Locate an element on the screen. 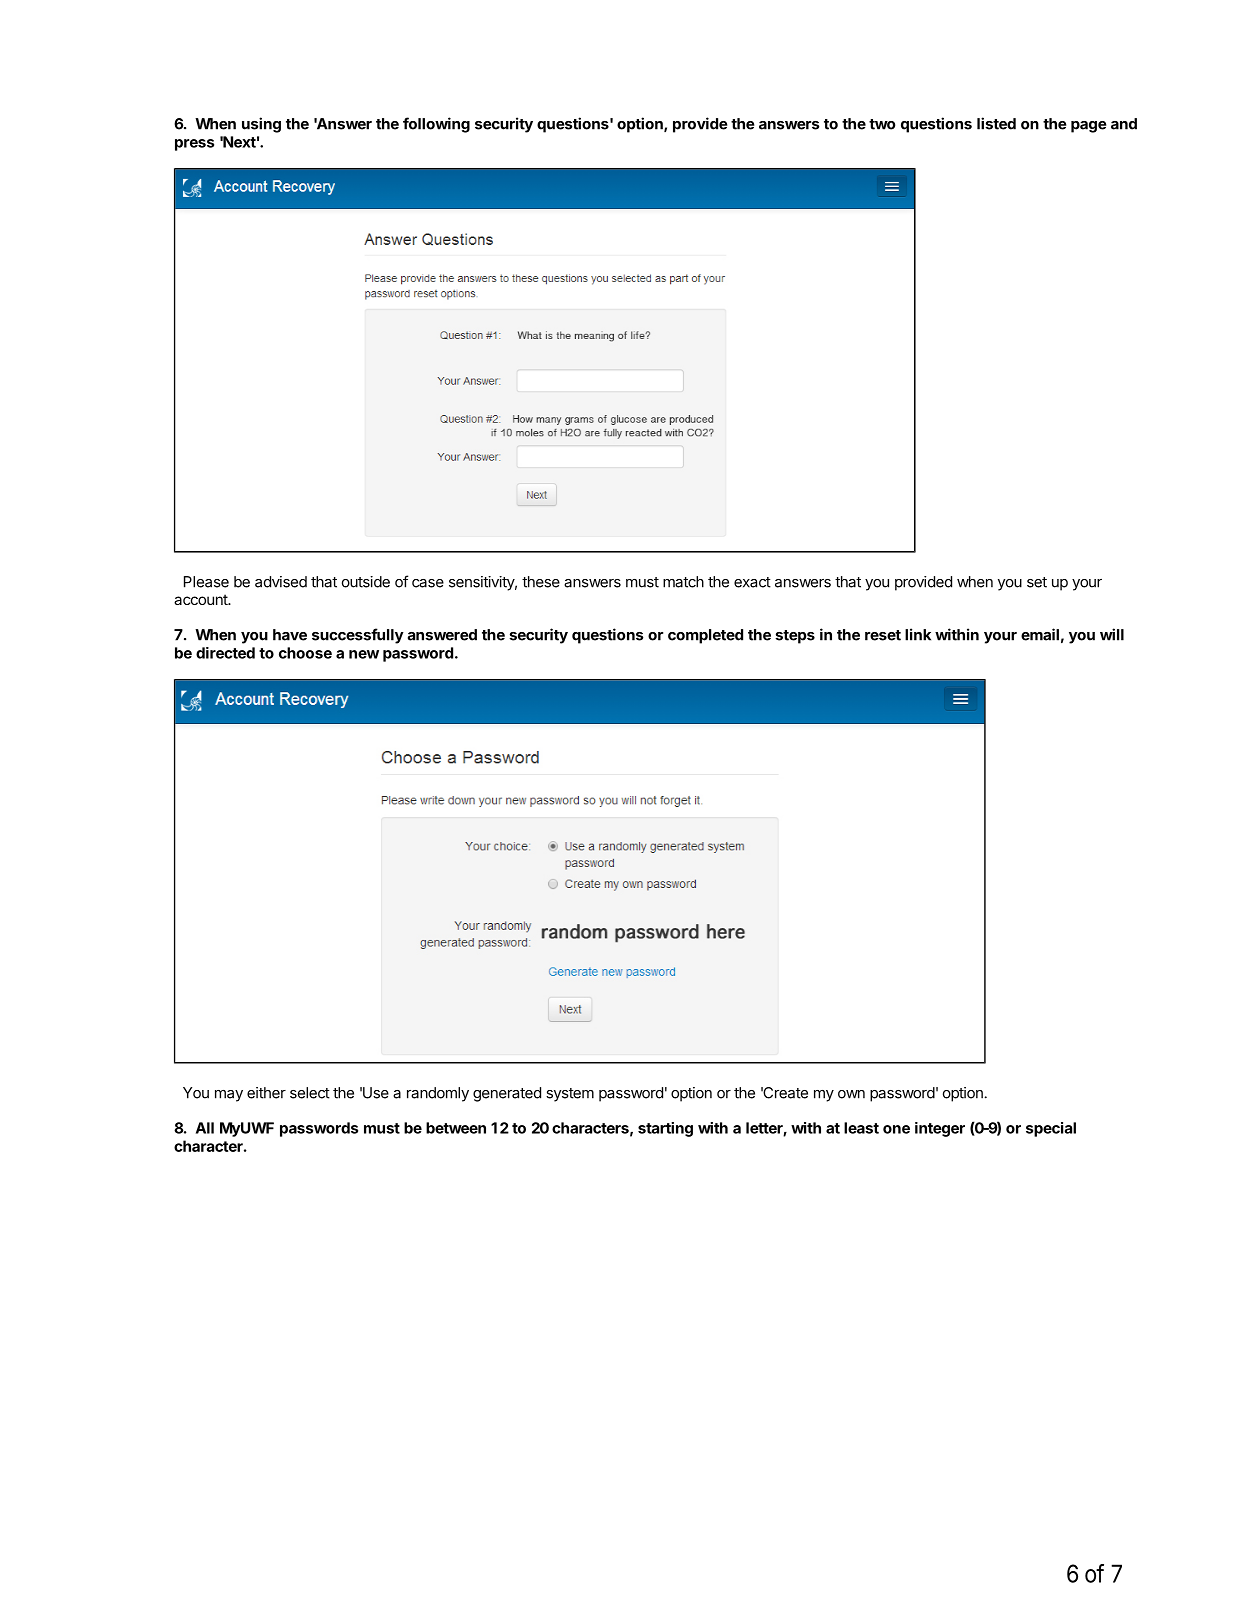 This screenshot has height=1611, width=1245. advised is located at coordinates (281, 582).
